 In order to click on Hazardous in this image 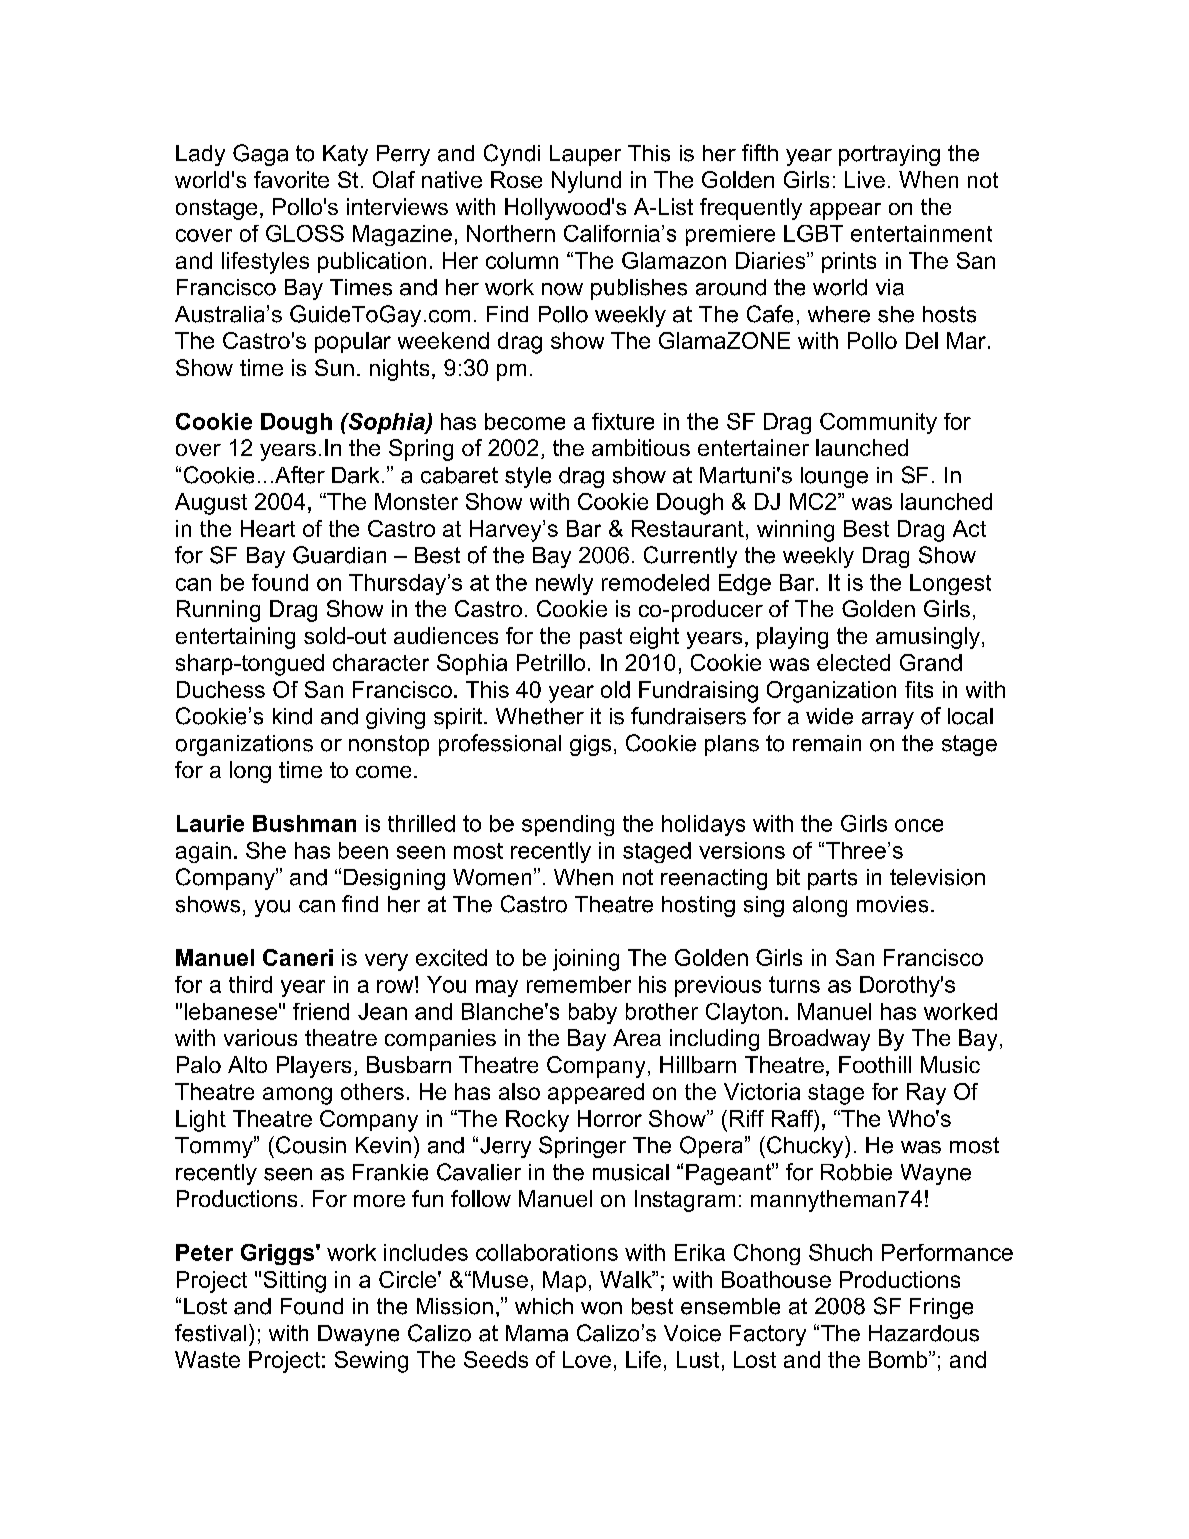, I will do `click(924, 1333)`.
